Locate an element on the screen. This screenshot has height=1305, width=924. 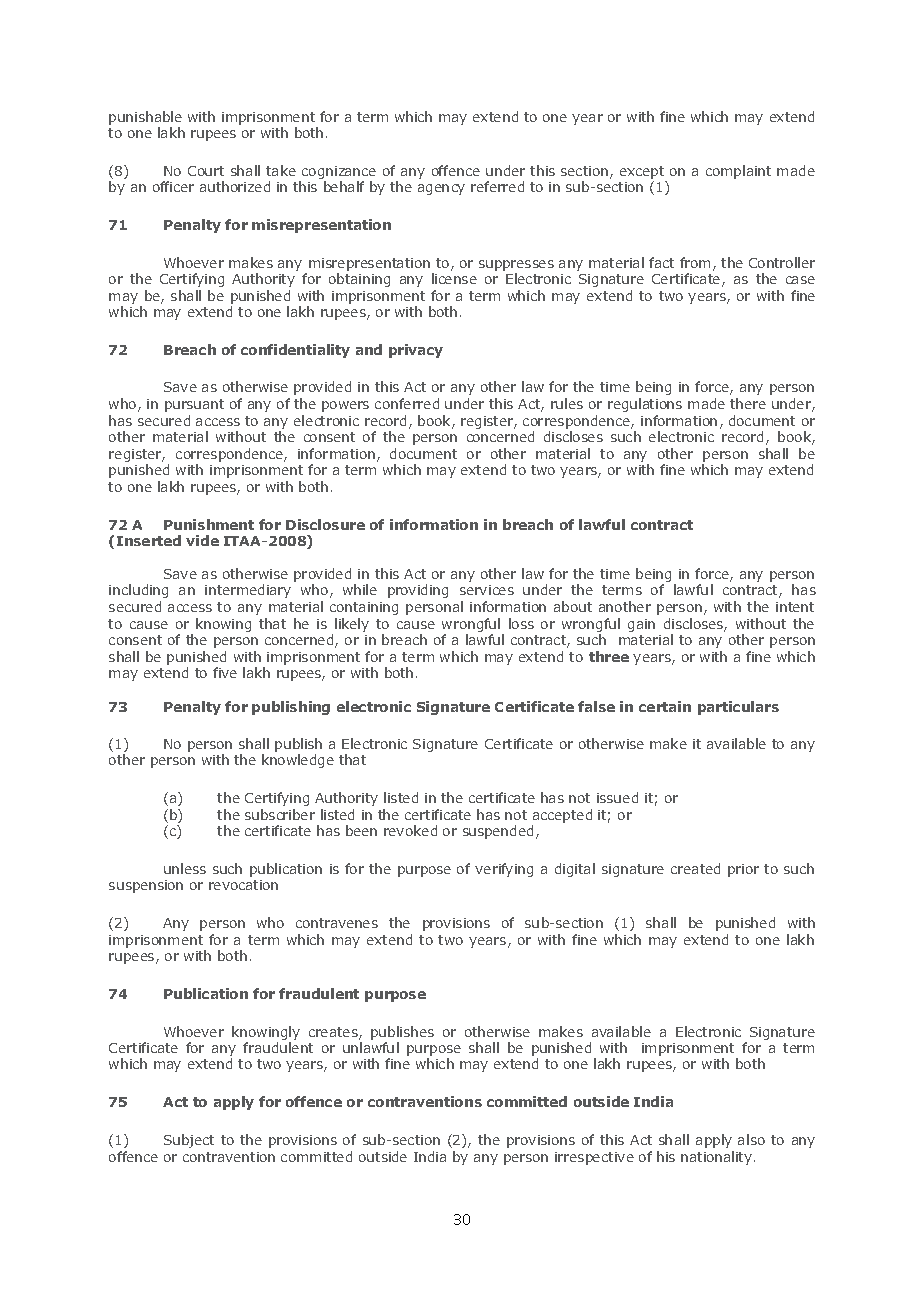
Court is located at coordinates (206, 171).
